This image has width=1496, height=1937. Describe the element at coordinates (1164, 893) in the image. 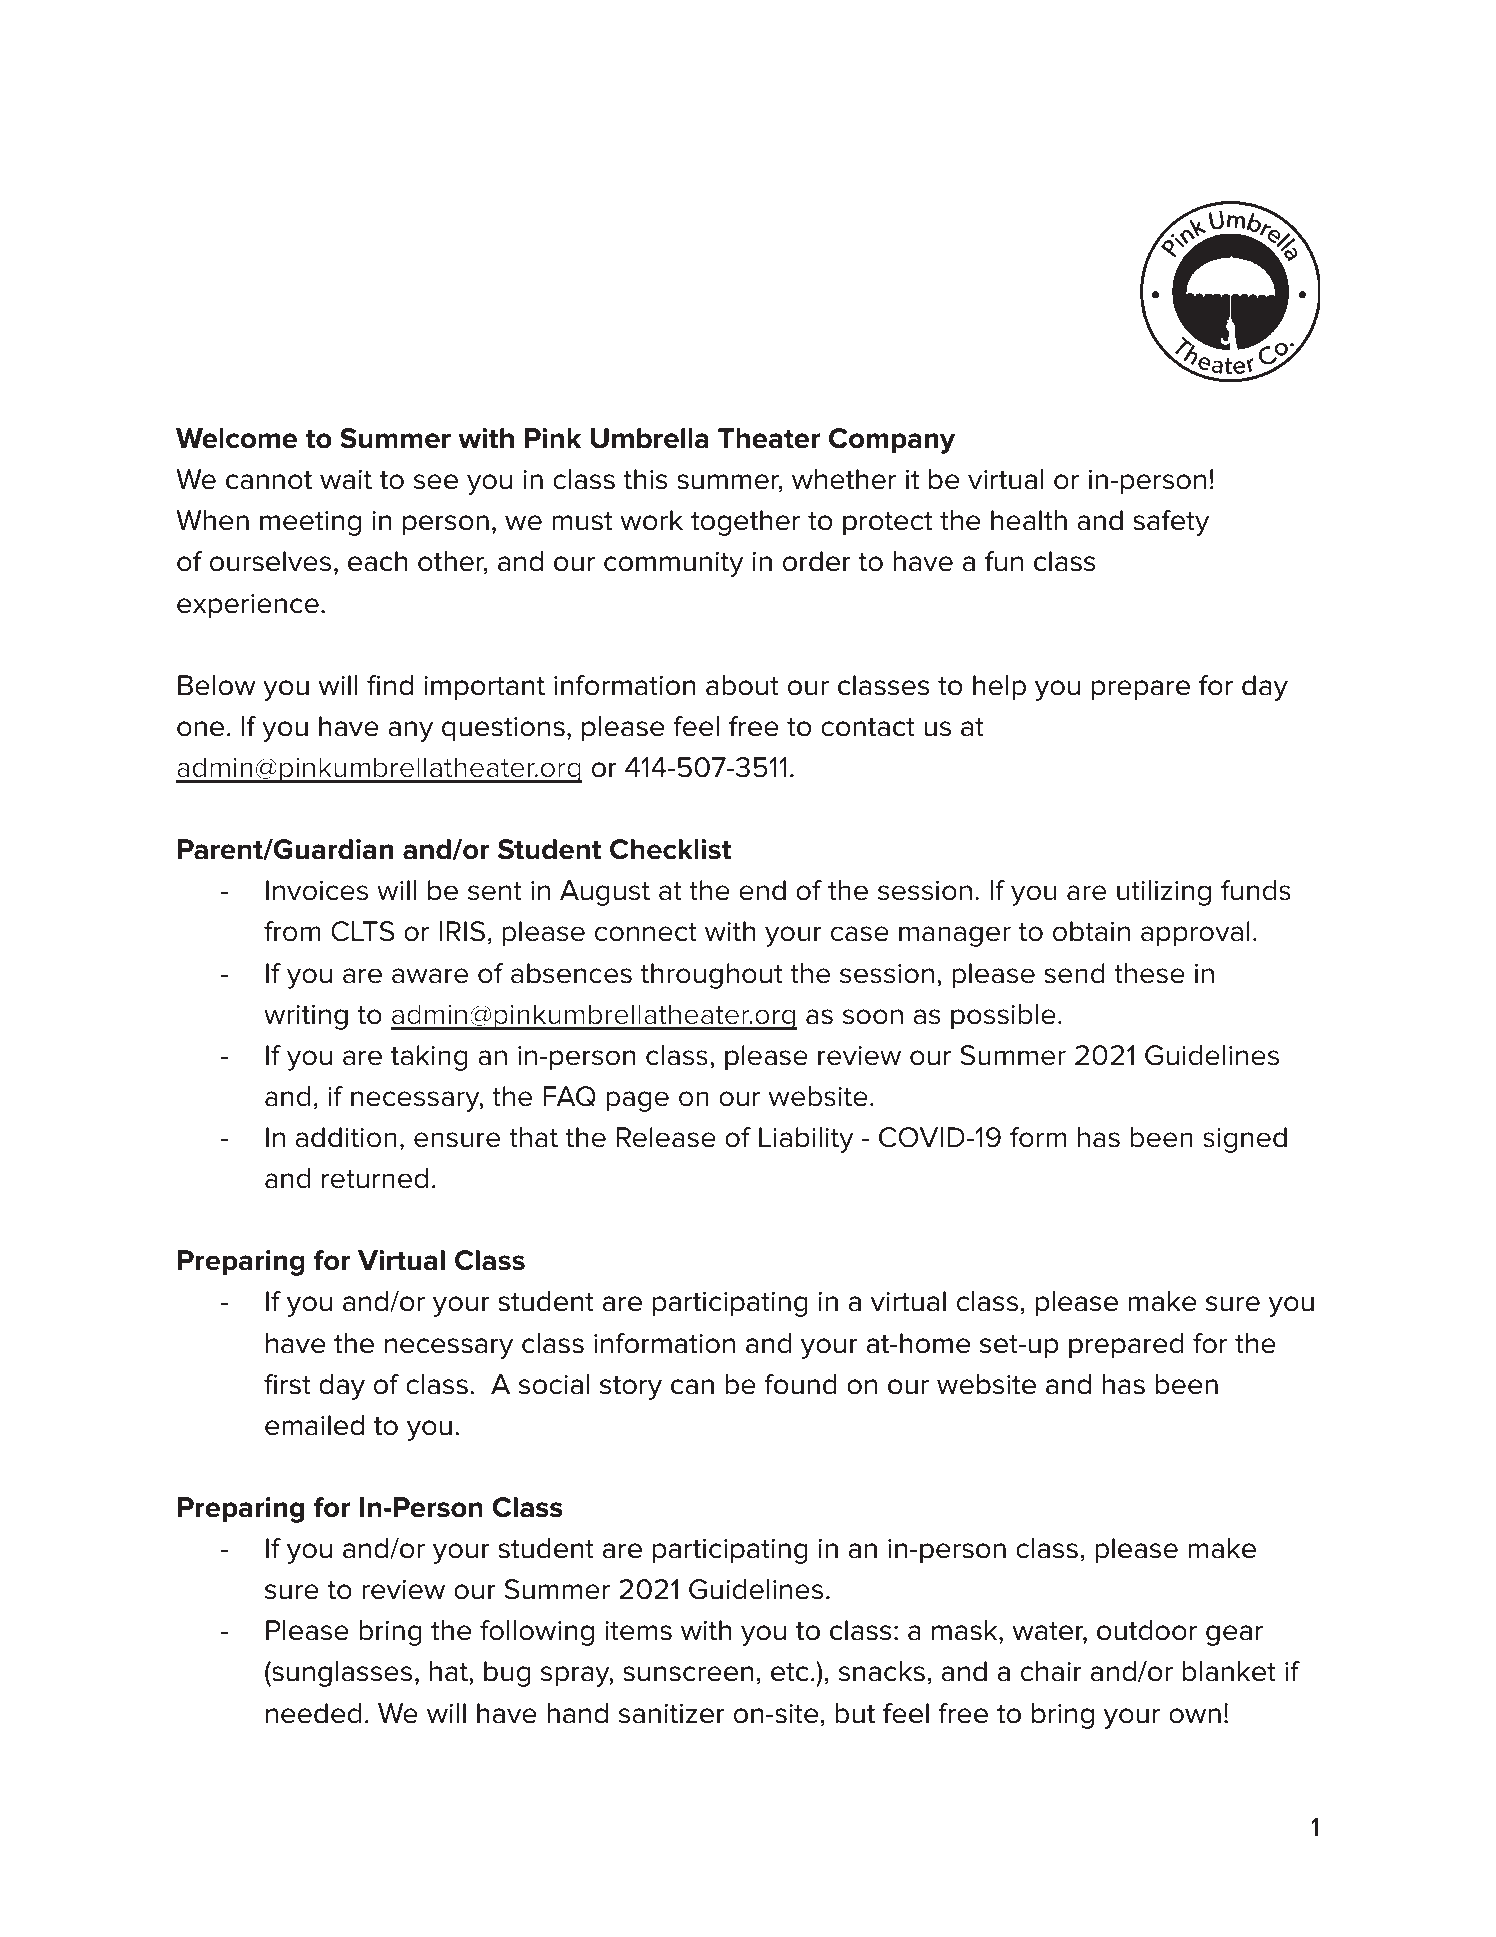

I see `utilizing` at that location.
